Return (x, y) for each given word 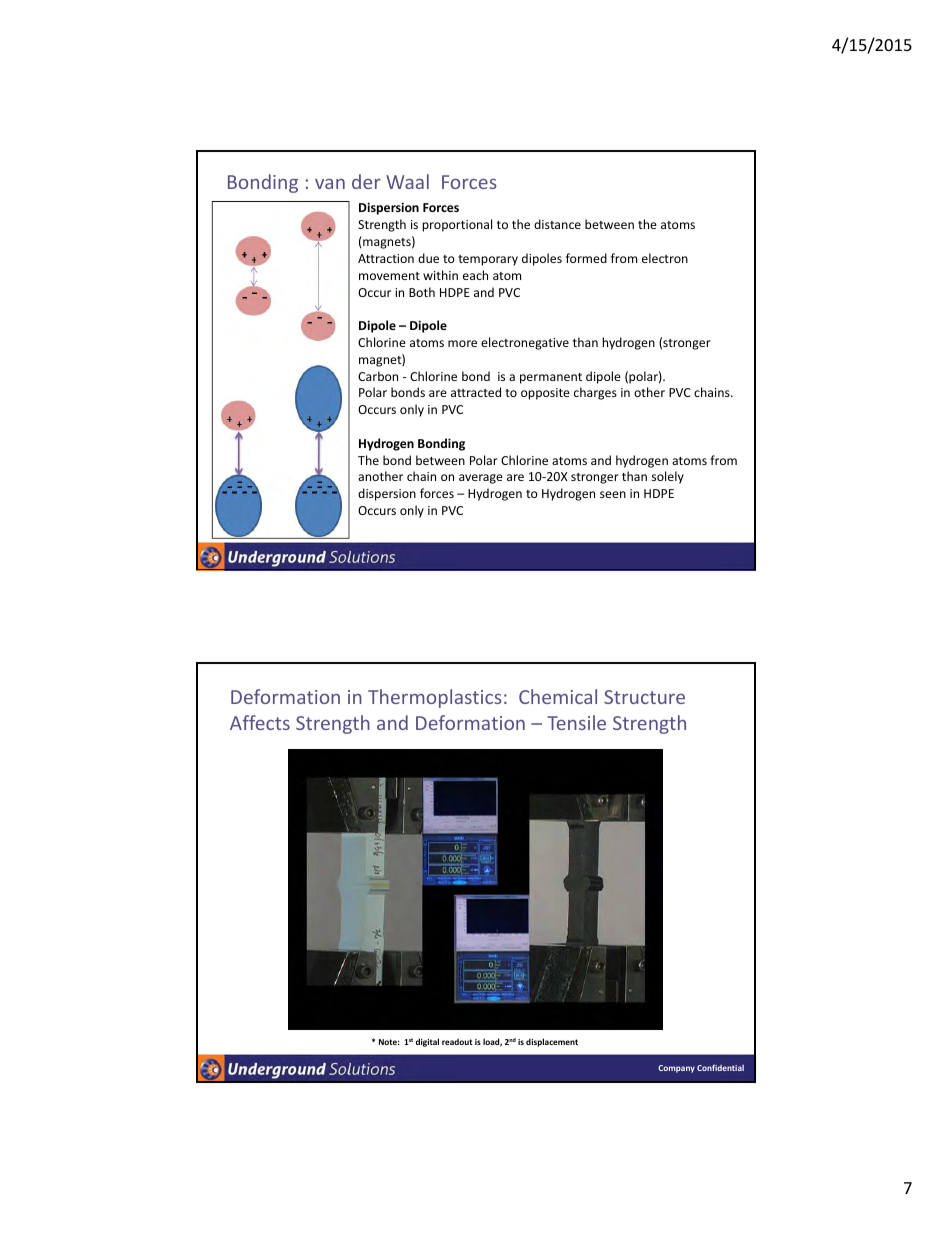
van (330, 184)
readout (457, 1041)
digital (427, 1042)
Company (676, 1069)
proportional (457, 225)
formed (586, 258)
